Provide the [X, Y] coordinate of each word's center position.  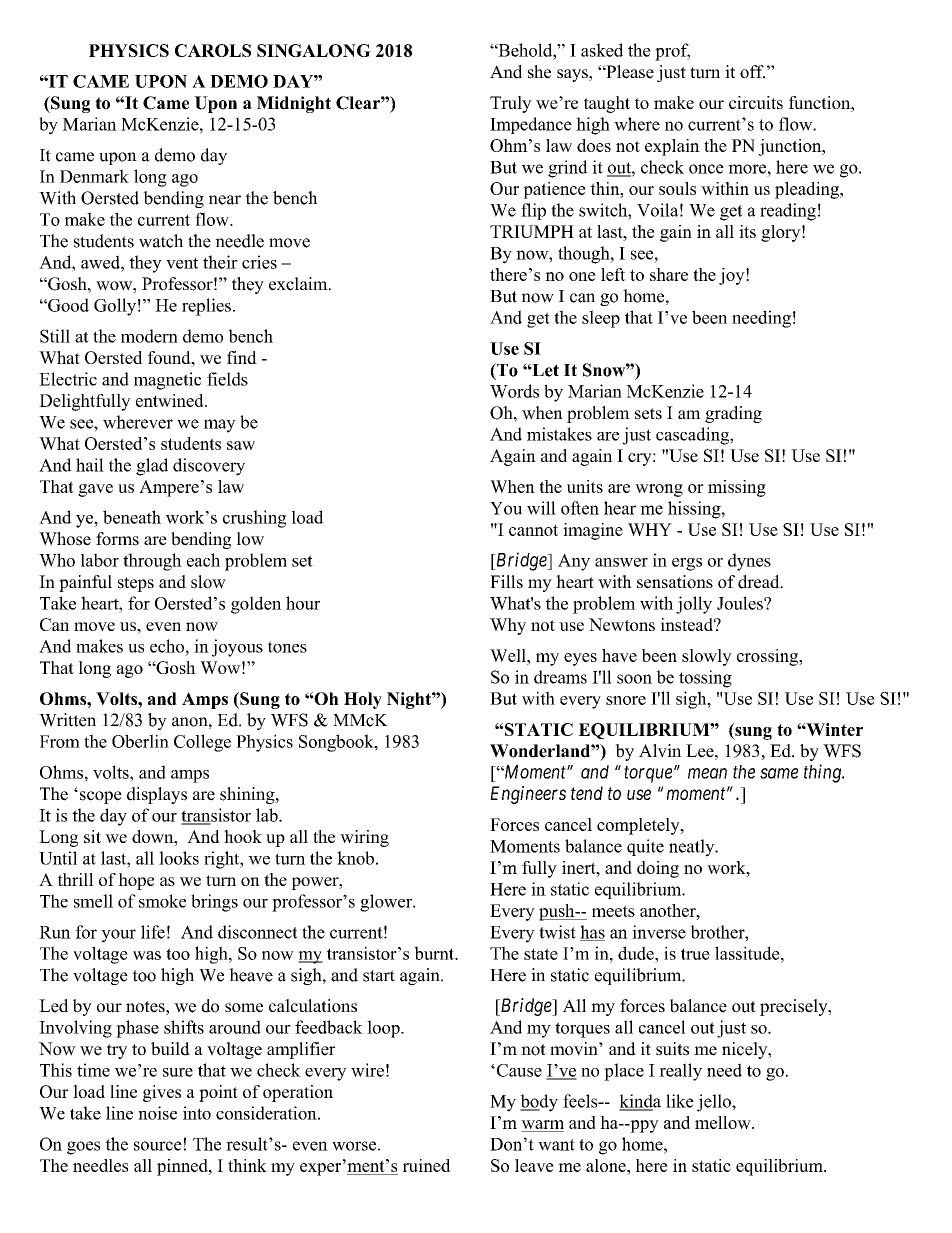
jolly [694, 605]
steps [136, 584]
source [158, 1146]
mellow [724, 1122]
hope [136, 881]
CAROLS [213, 50]
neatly [693, 848]
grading [733, 414]
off [752, 72]
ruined [427, 1165]
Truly [511, 104]
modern [149, 336]
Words [514, 391]
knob [355, 858]
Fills [506, 582]
